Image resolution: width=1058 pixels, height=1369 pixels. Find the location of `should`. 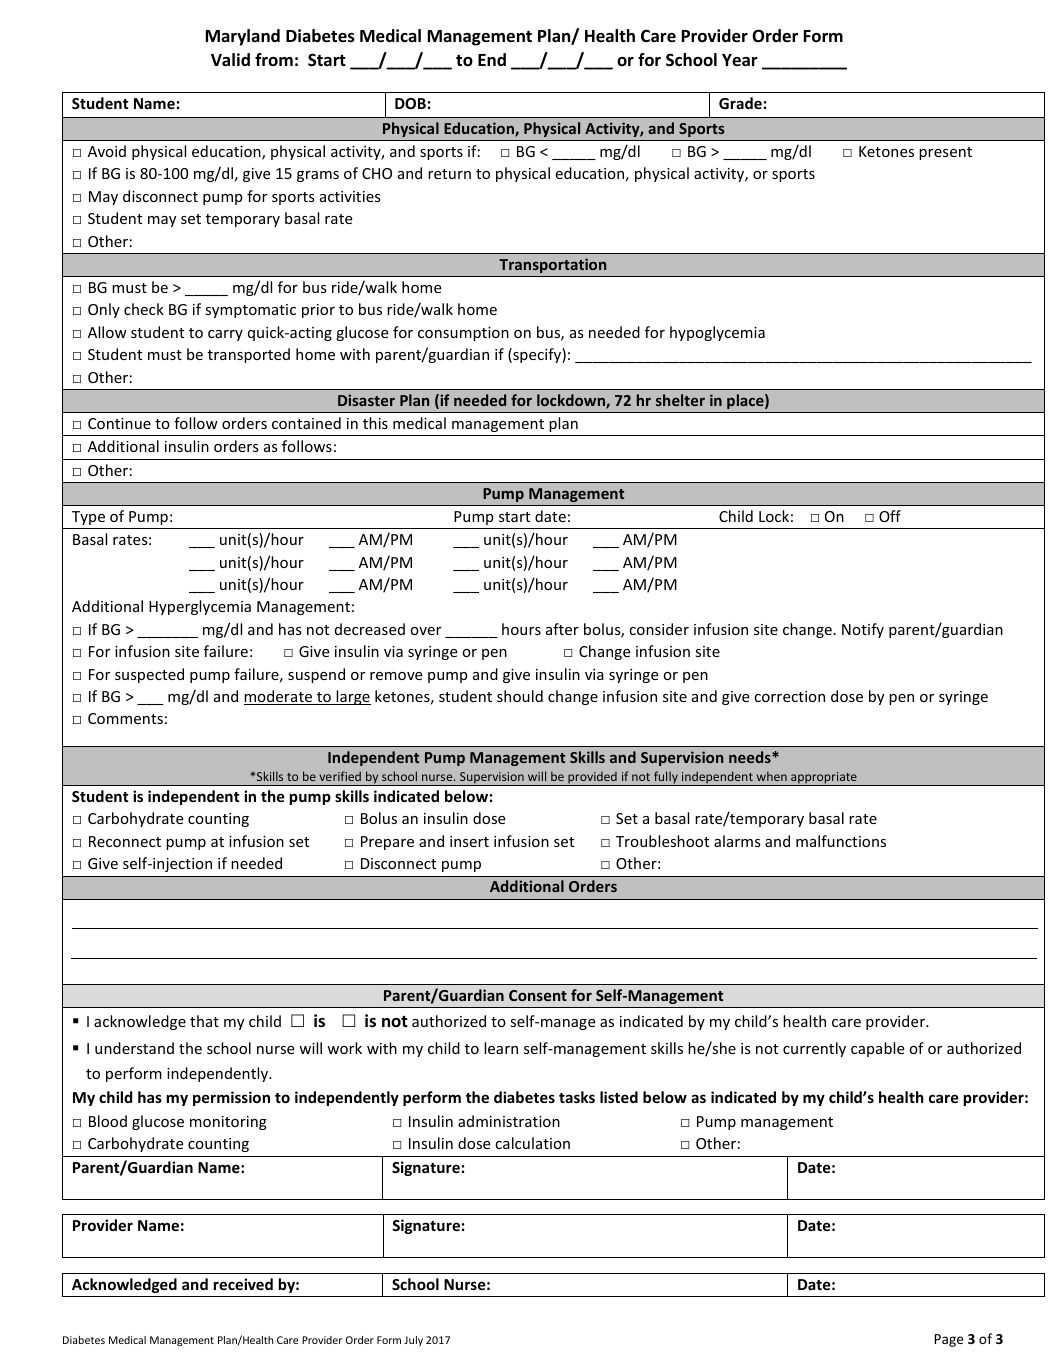

should is located at coordinates (520, 696).
